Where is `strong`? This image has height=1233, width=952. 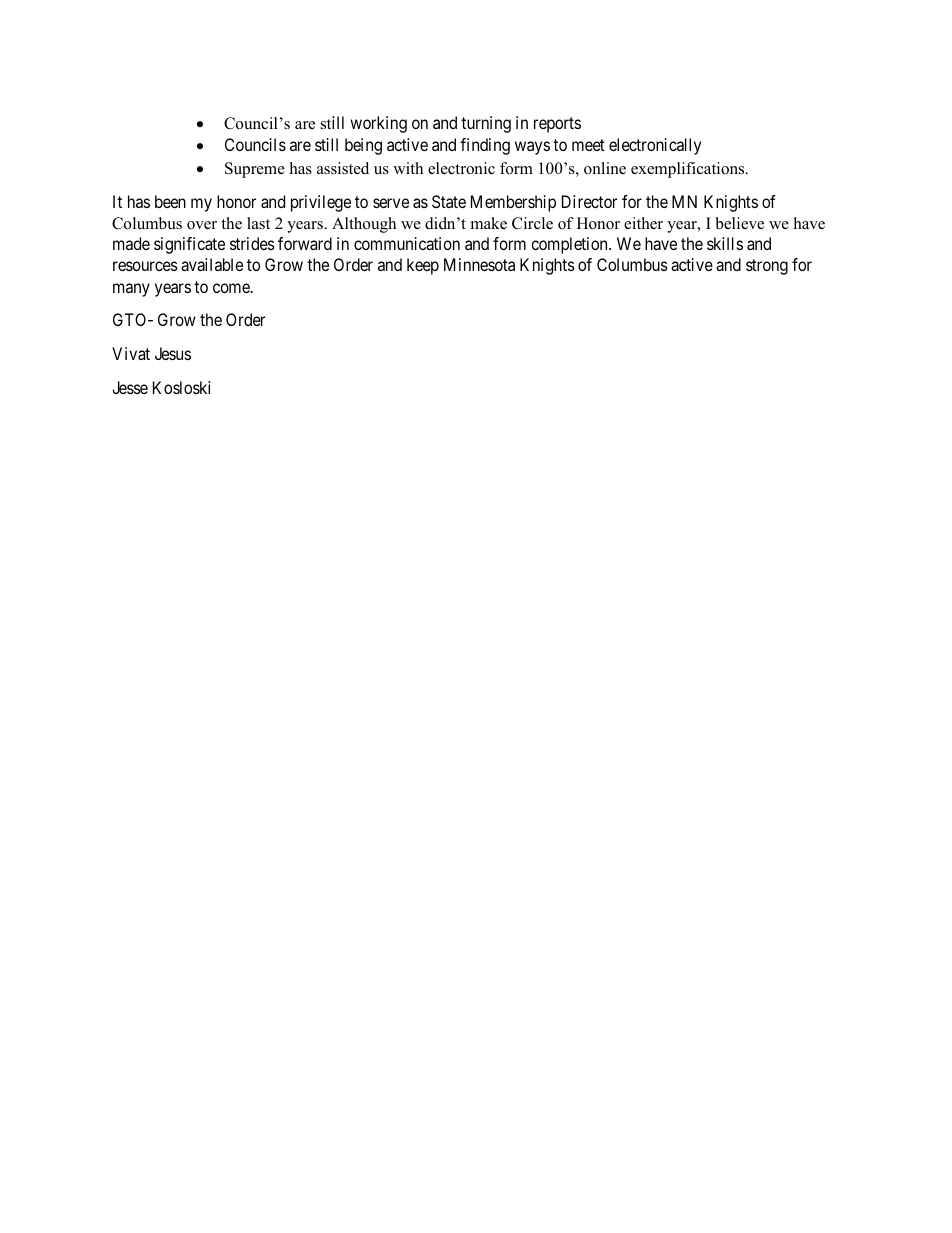
strong is located at coordinates (767, 267).
